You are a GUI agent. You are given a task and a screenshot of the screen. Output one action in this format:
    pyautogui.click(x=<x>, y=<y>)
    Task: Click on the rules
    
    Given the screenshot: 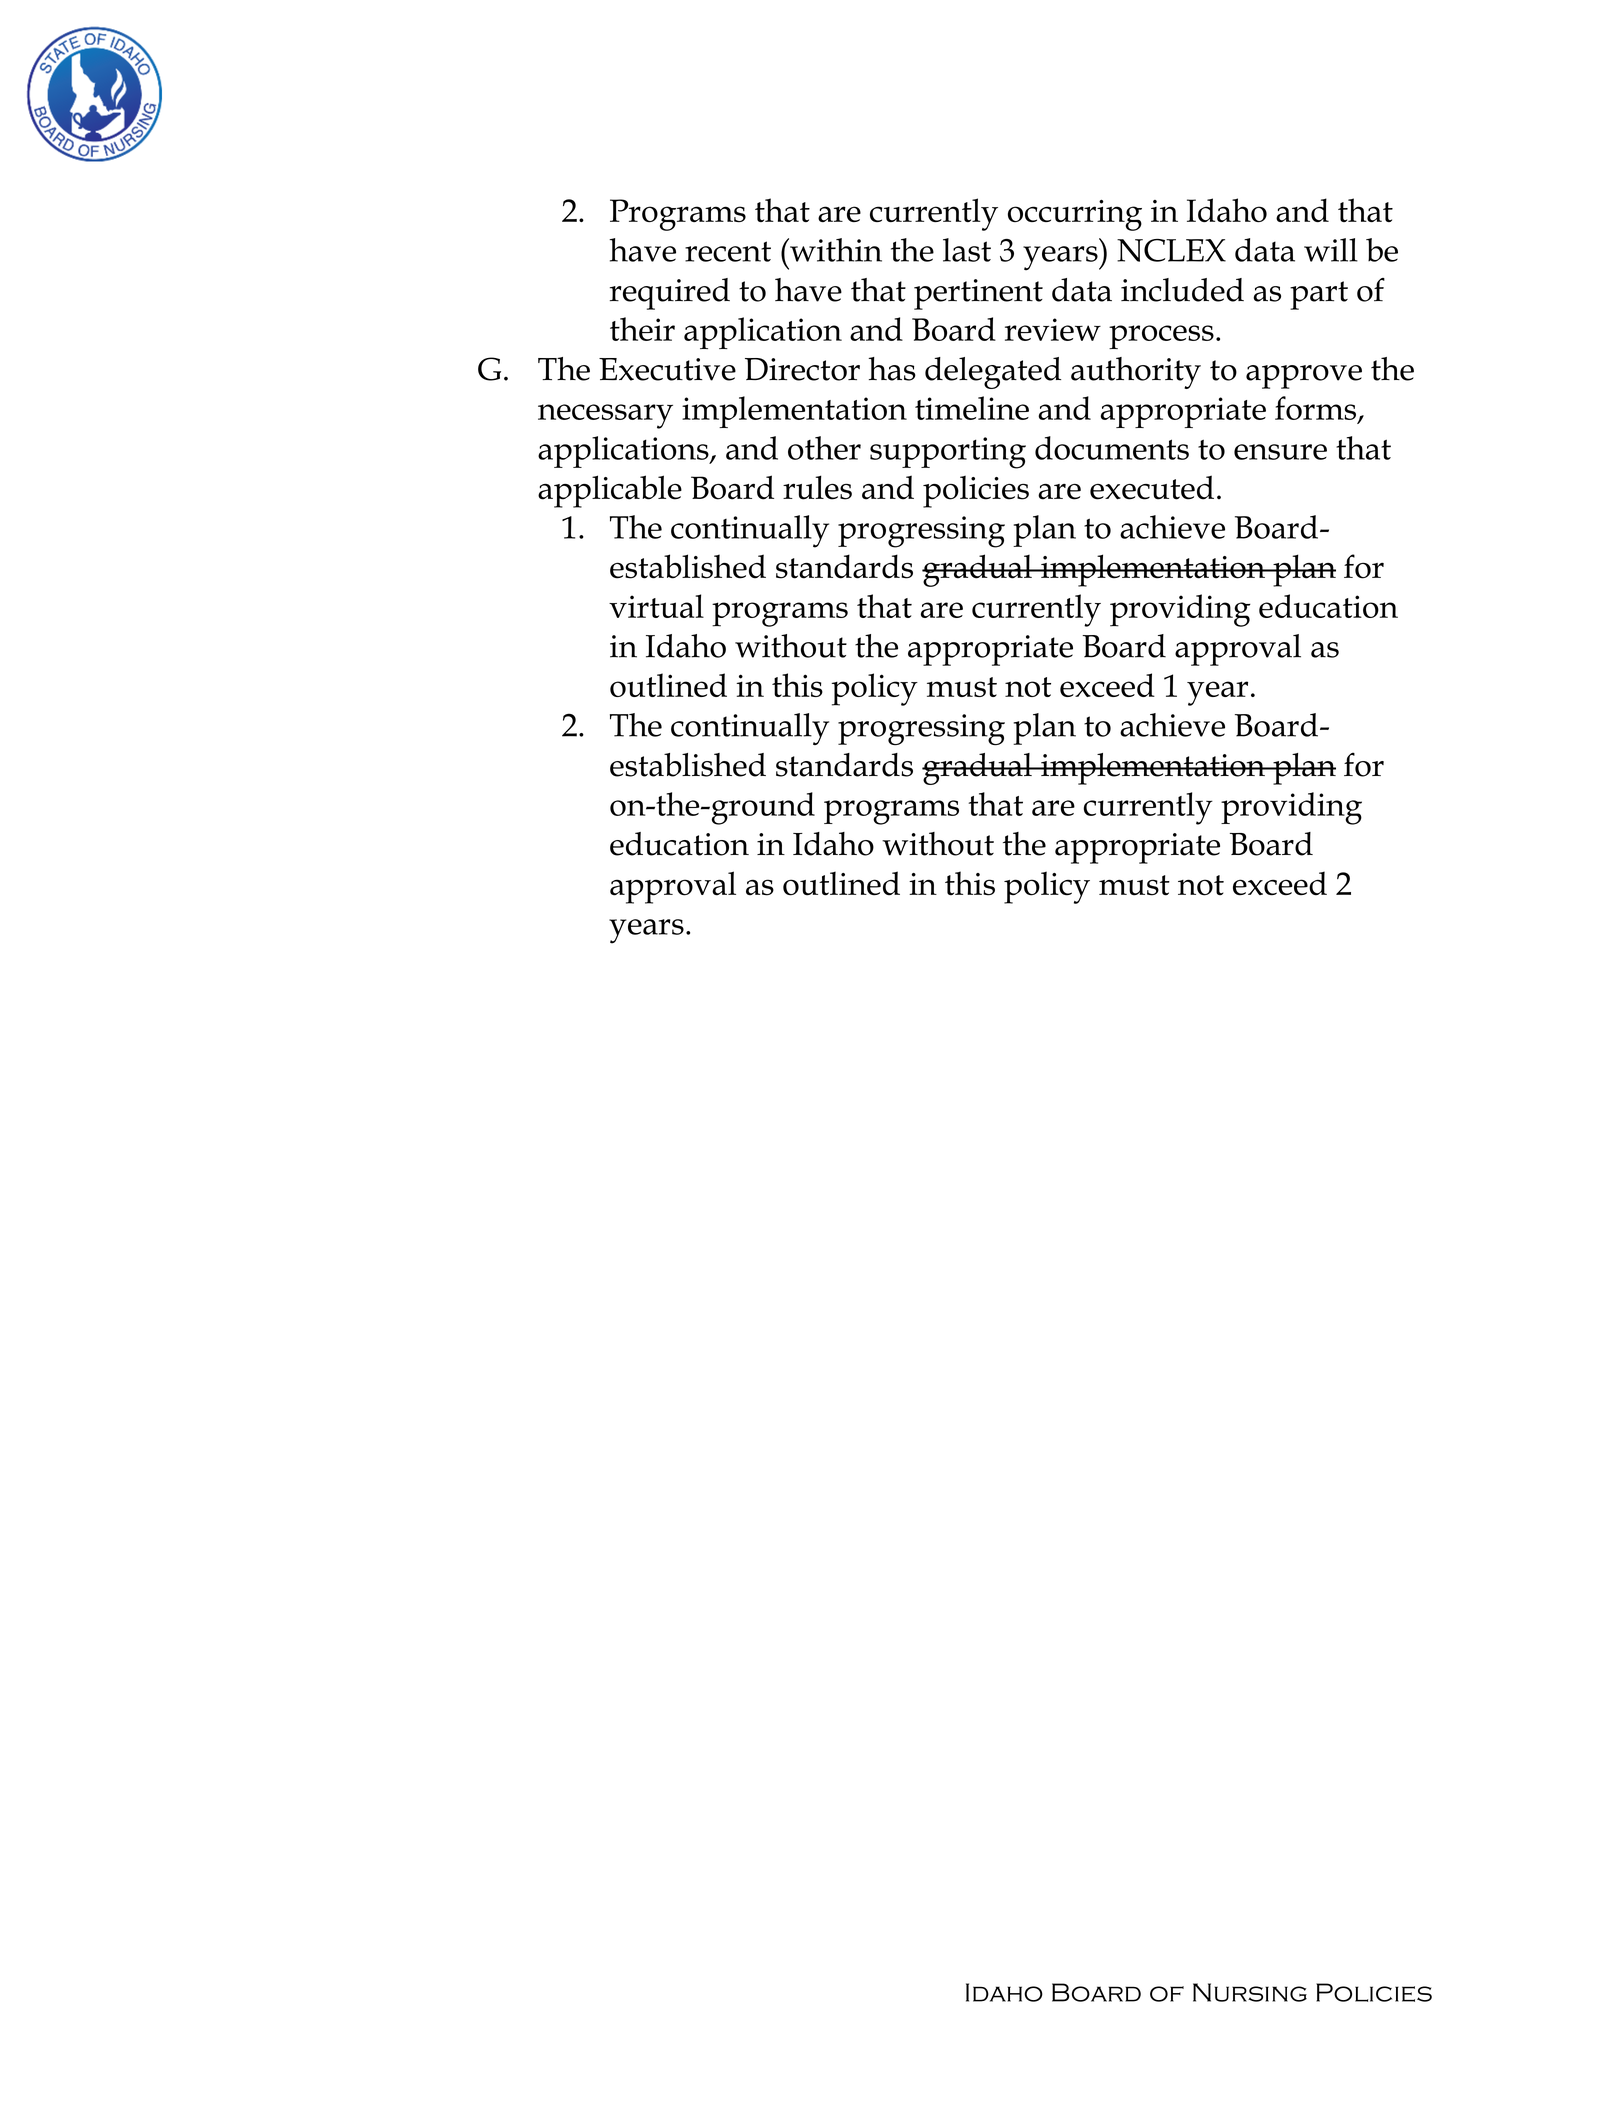 What is the action you would take?
    pyautogui.click(x=817, y=487)
